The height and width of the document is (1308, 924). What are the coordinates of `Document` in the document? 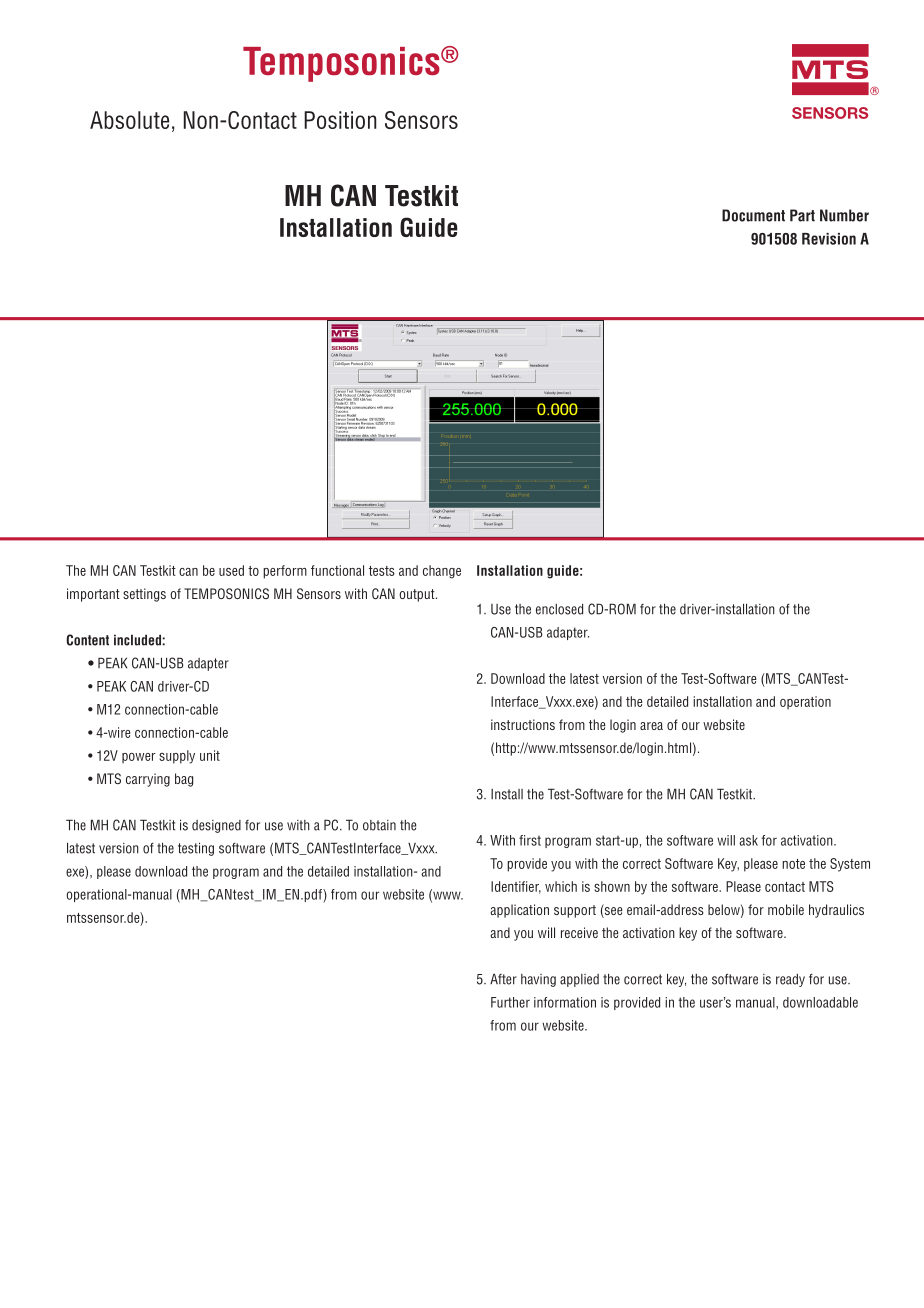 It's located at (753, 215).
